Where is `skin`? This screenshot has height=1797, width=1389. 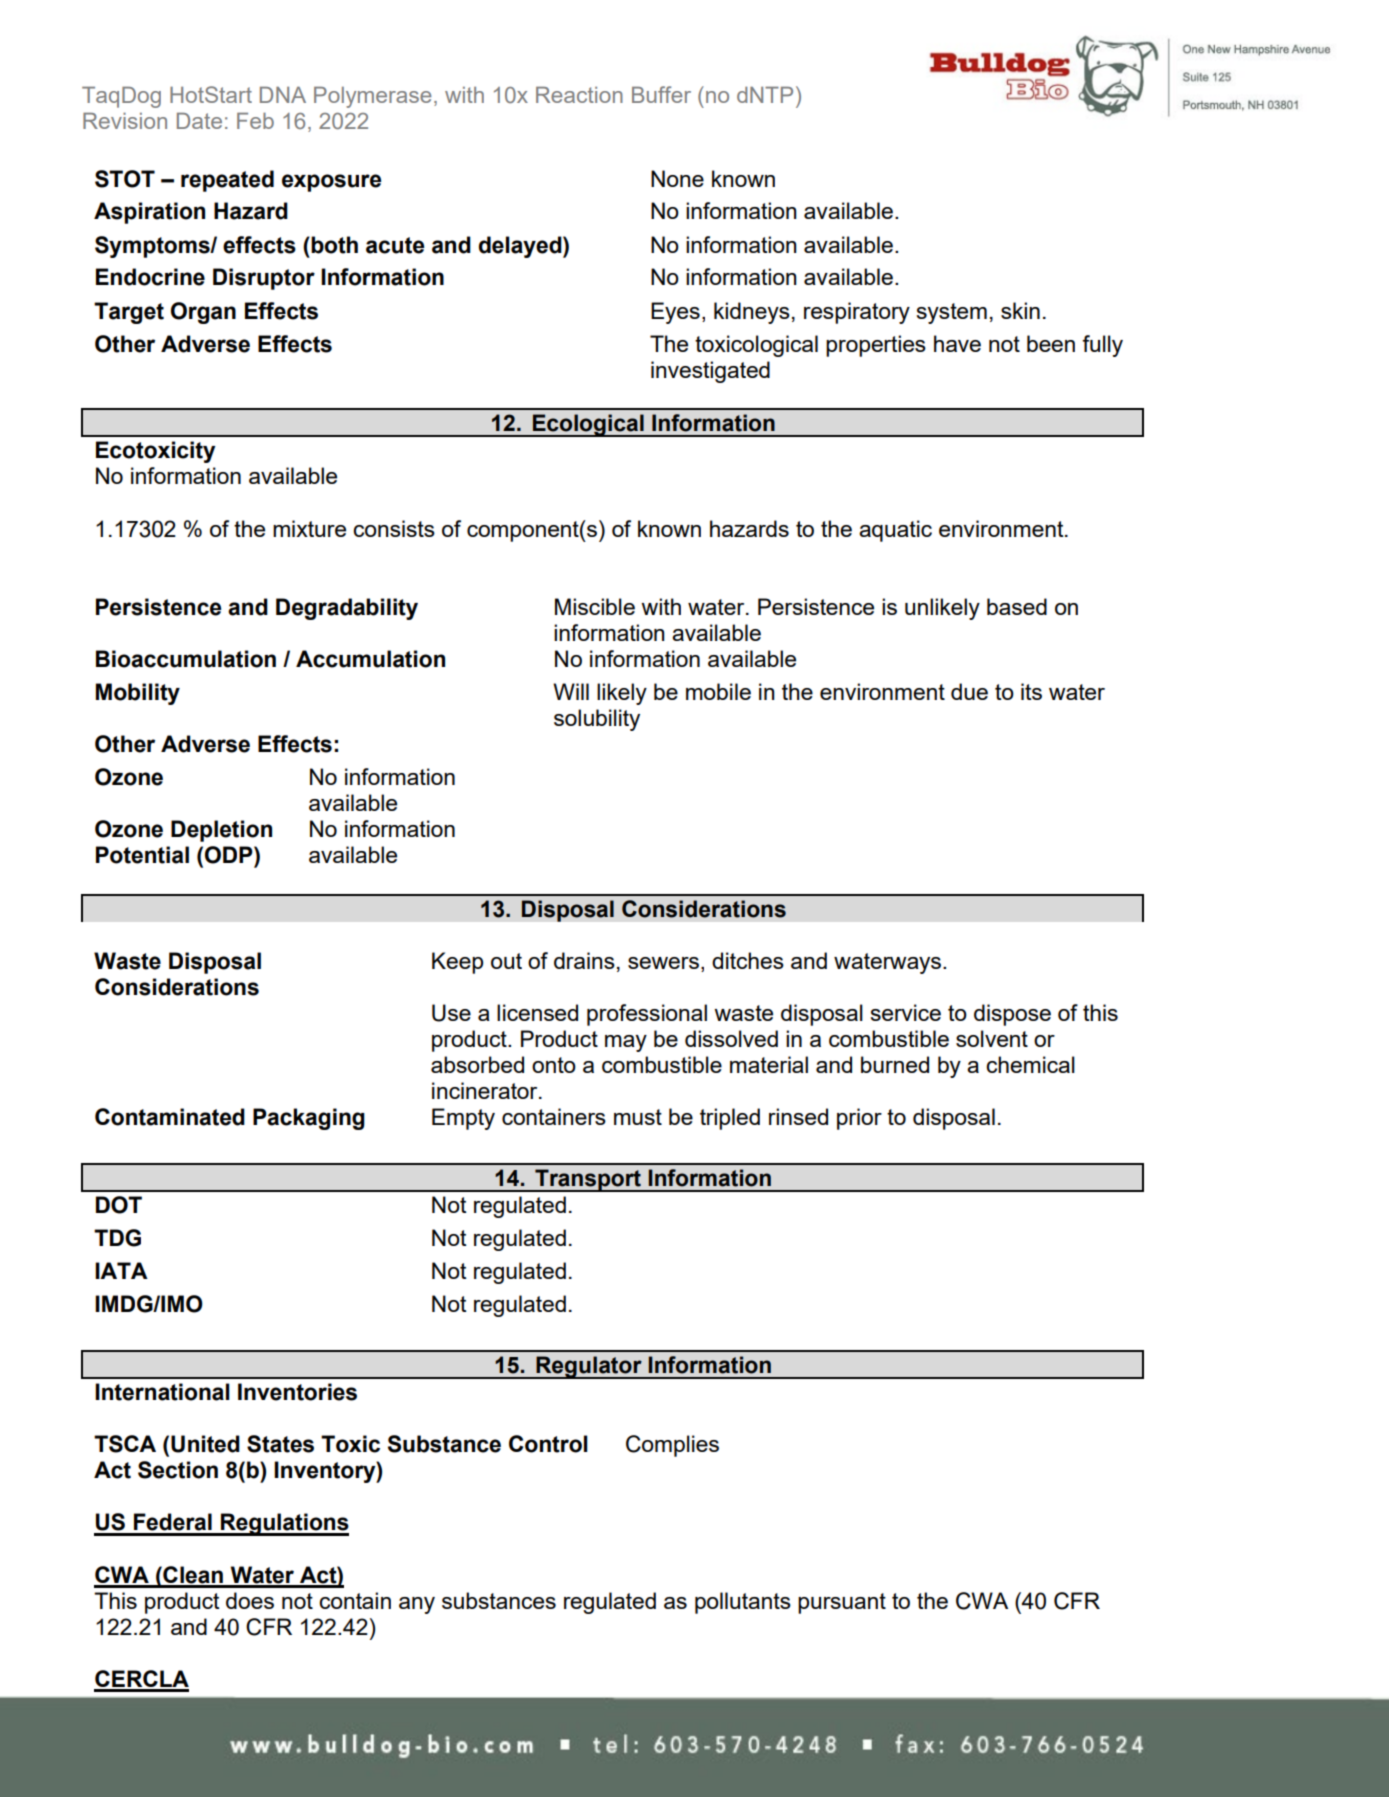
skin is located at coordinates (1020, 310).
